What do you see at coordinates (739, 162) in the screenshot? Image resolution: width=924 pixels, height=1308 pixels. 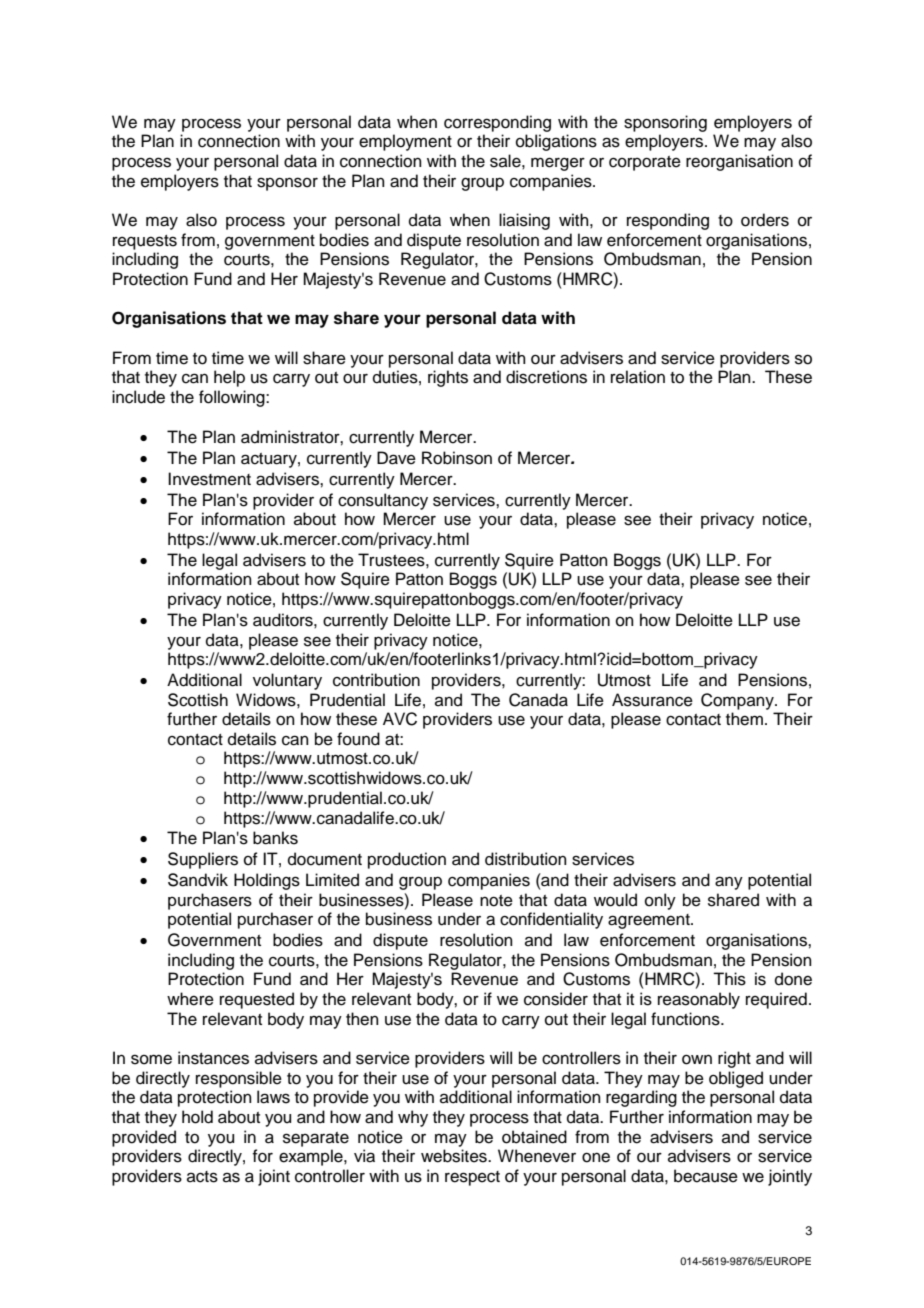 I see `reorganisation` at bounding box center [739, 162].
